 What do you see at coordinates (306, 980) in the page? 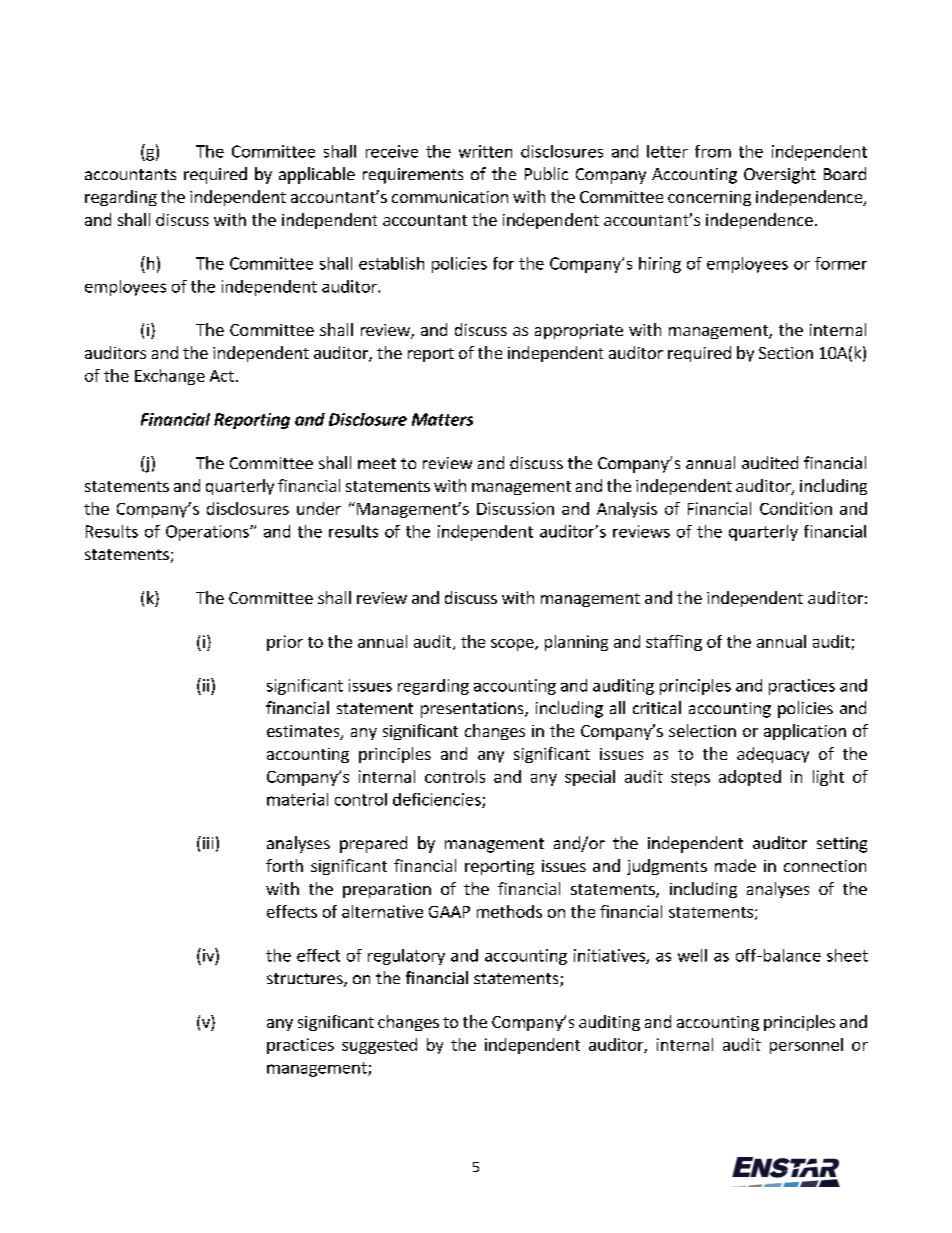
I see `structures` at bounding box center [306, 980].
